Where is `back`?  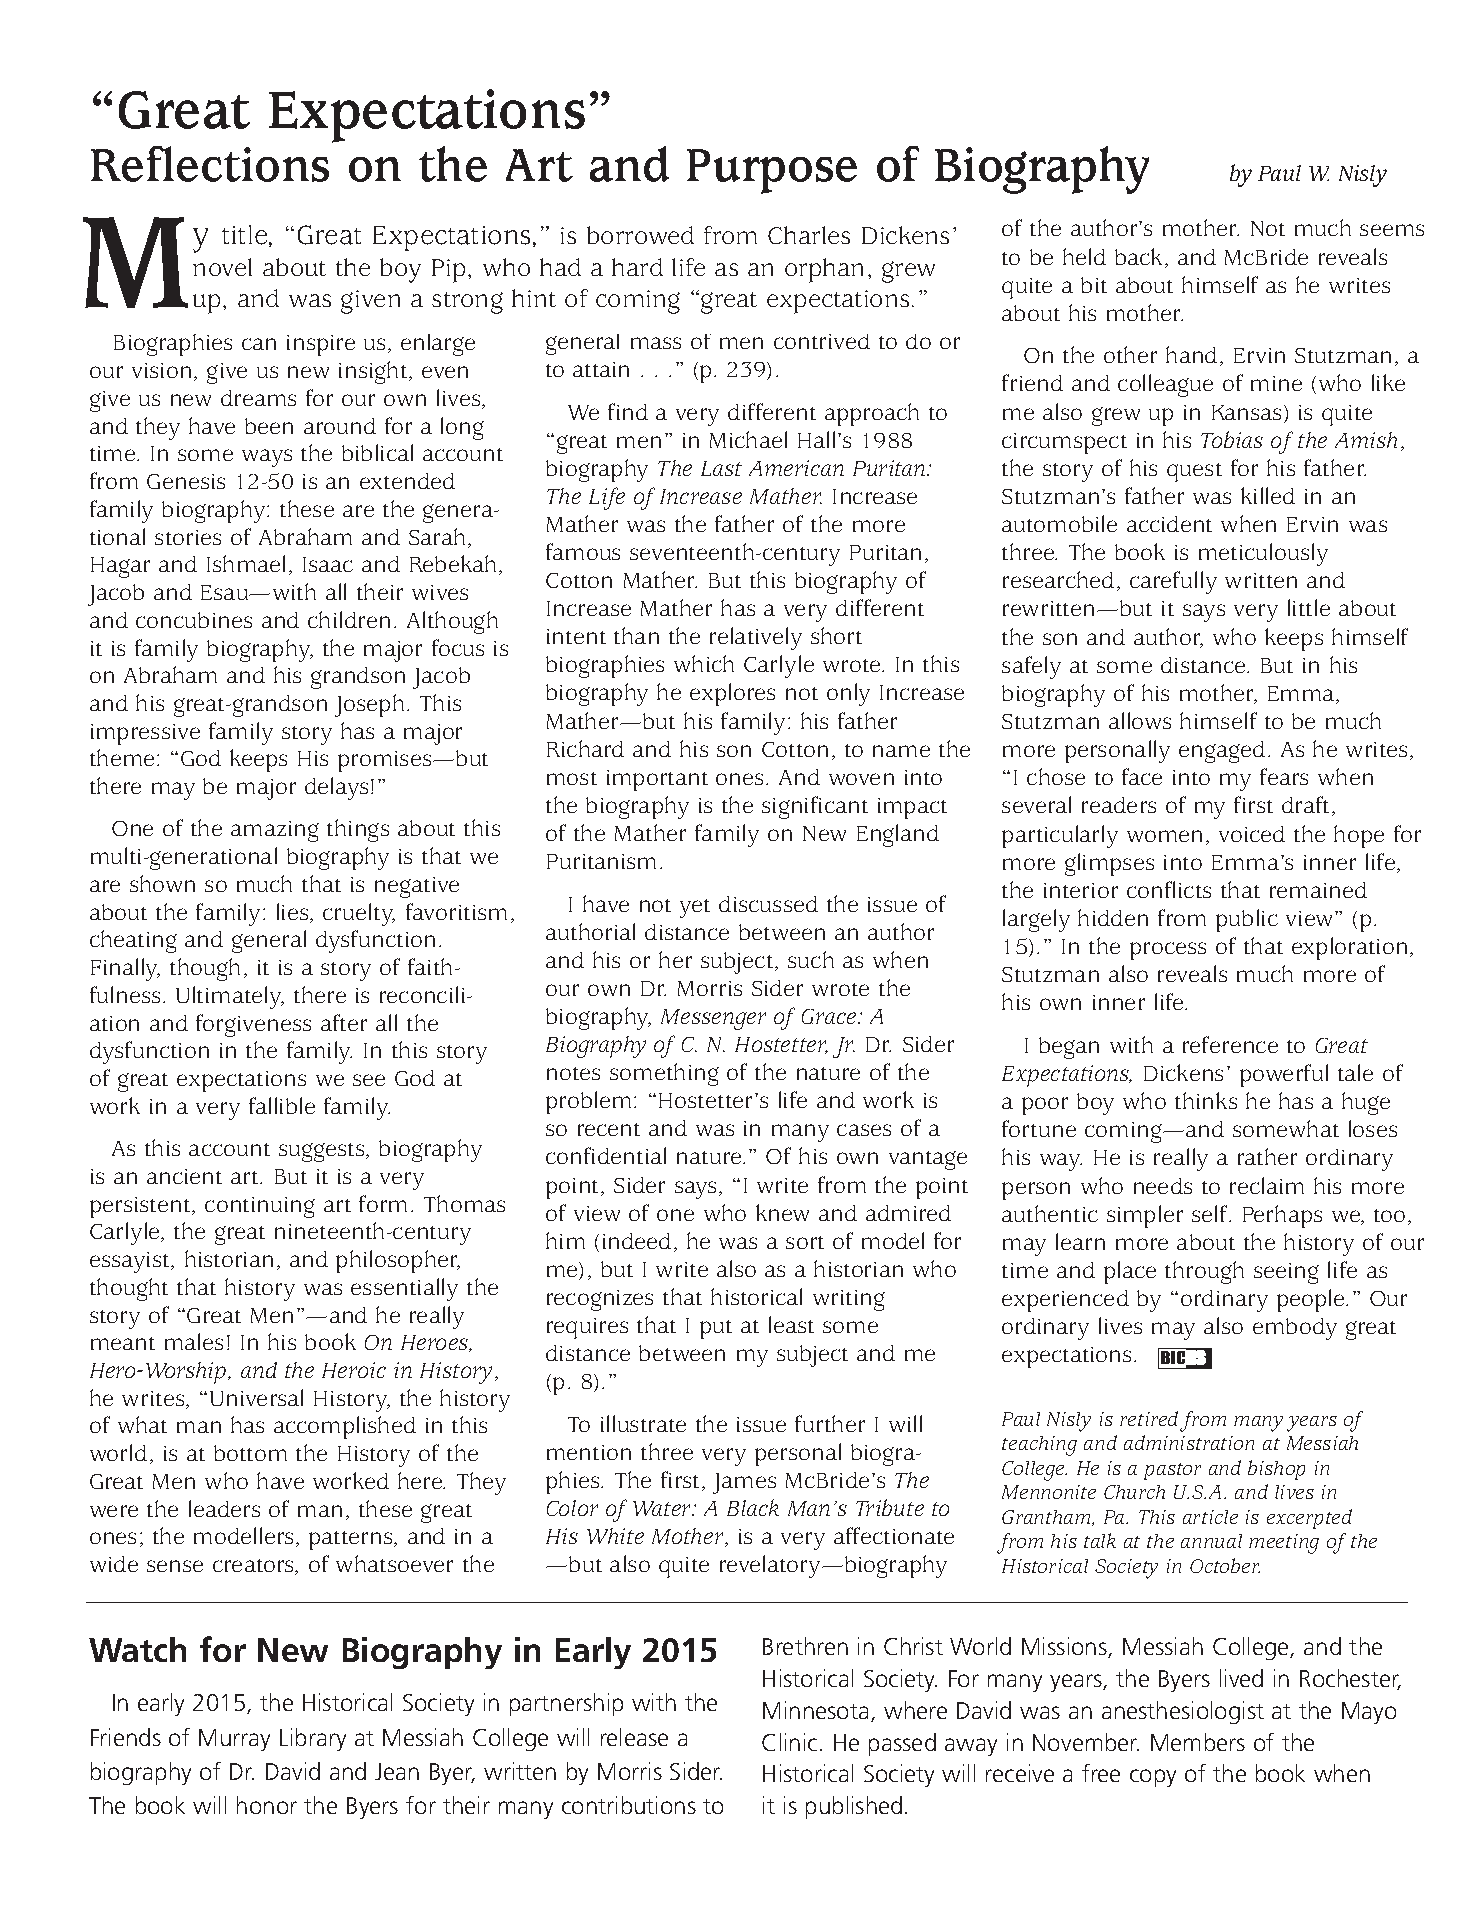 back is located at coordinates (1140, 258).
